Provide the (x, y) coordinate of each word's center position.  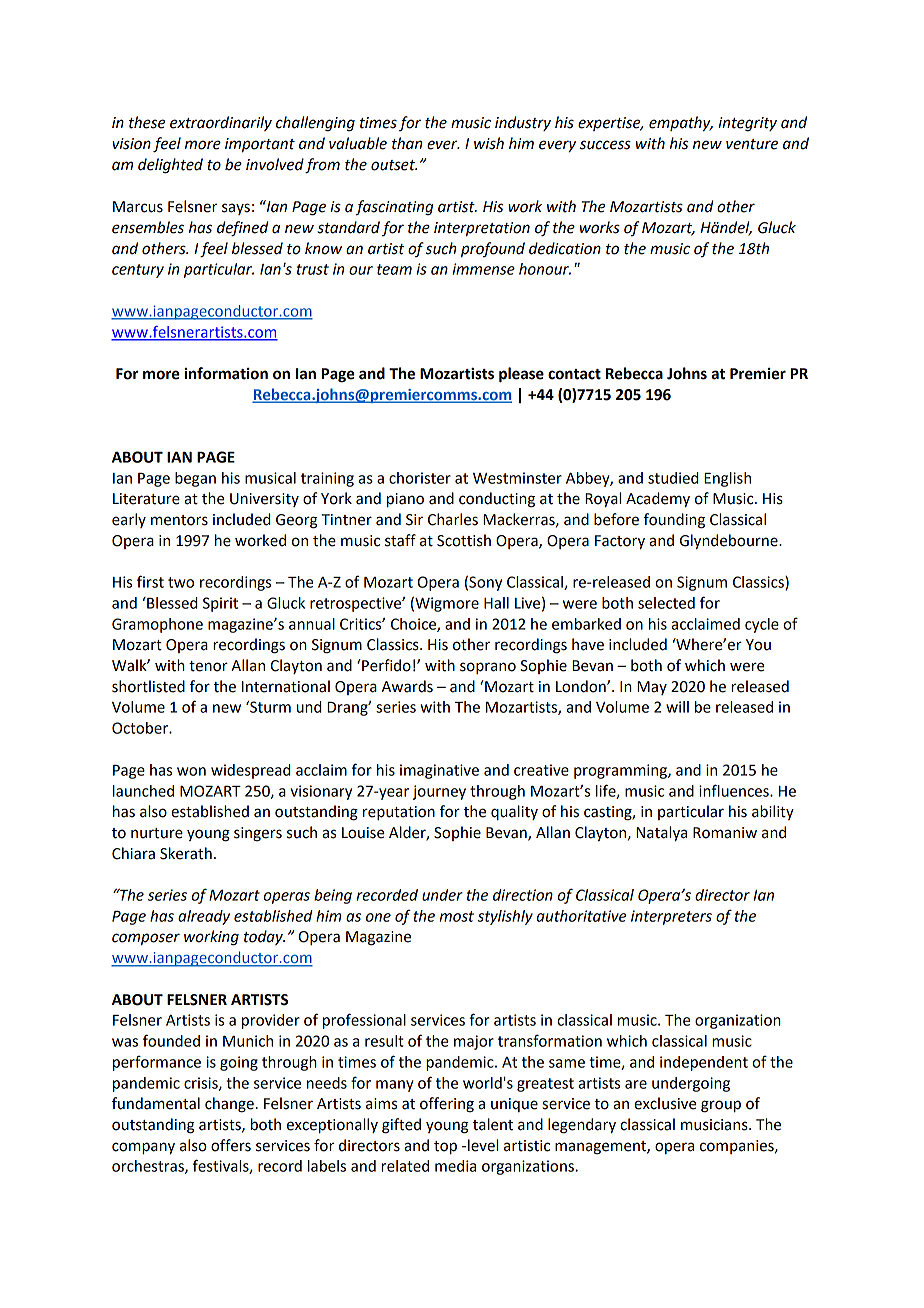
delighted (170, 166)
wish (489, 143)
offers (231, 1145)
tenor (208, 666)
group (721, 1106)
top (445, 1147)
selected (666, 603)
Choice (414, 625)
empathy (681, 123)
